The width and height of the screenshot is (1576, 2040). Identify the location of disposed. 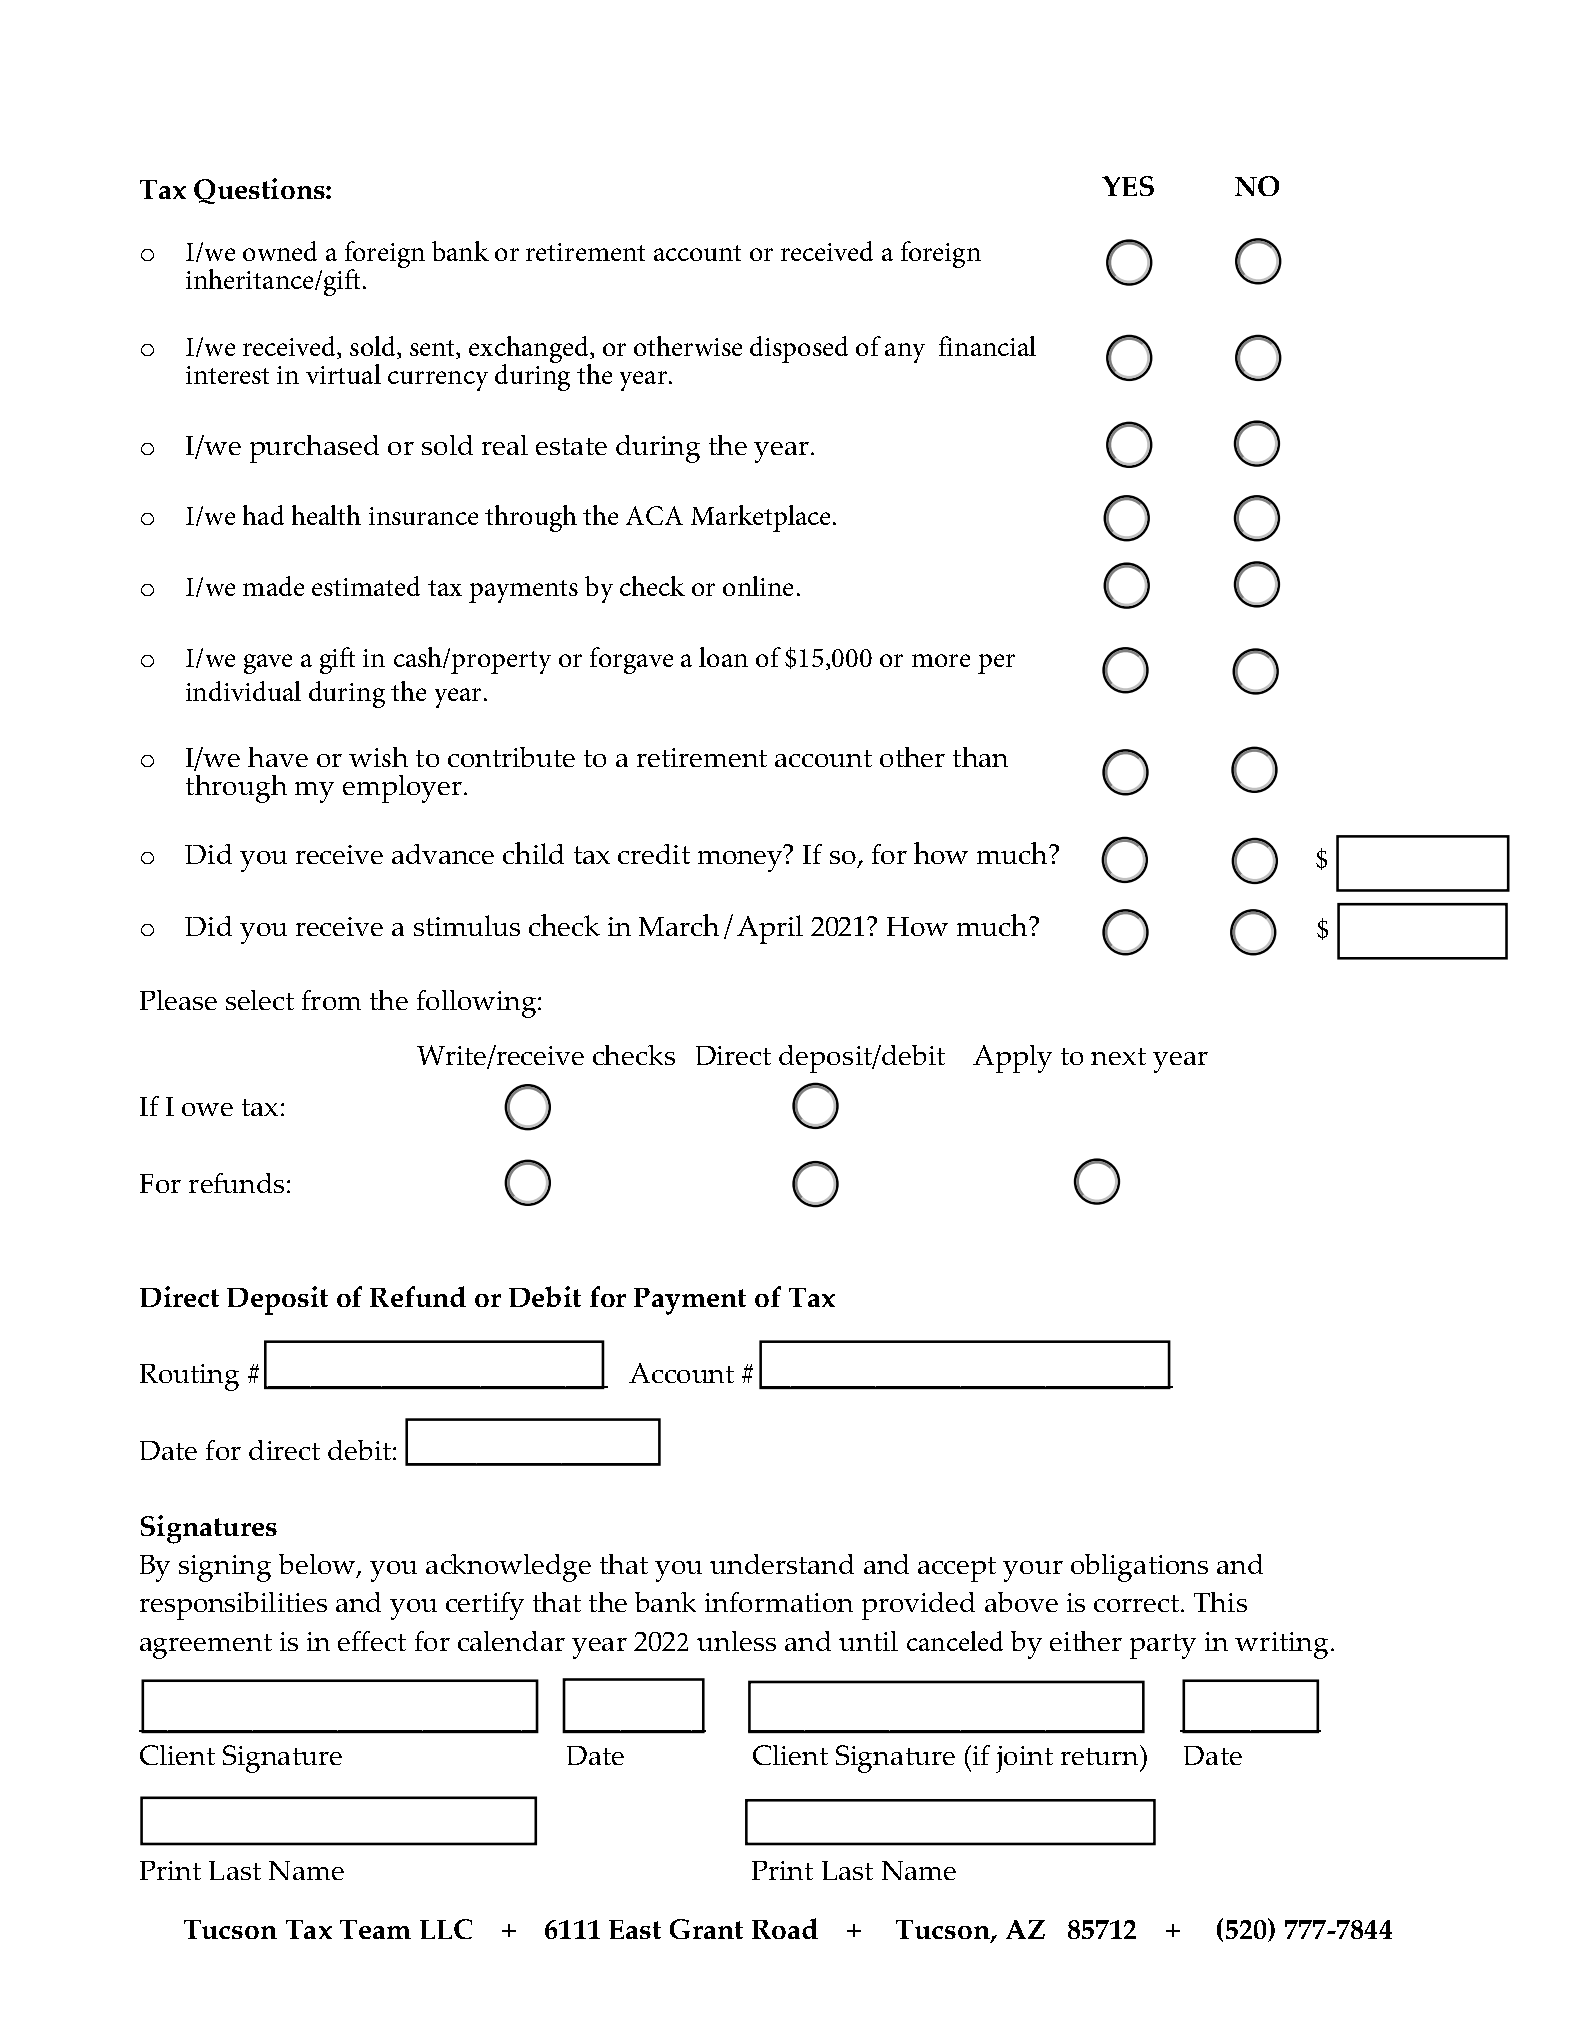
(799, 349).
